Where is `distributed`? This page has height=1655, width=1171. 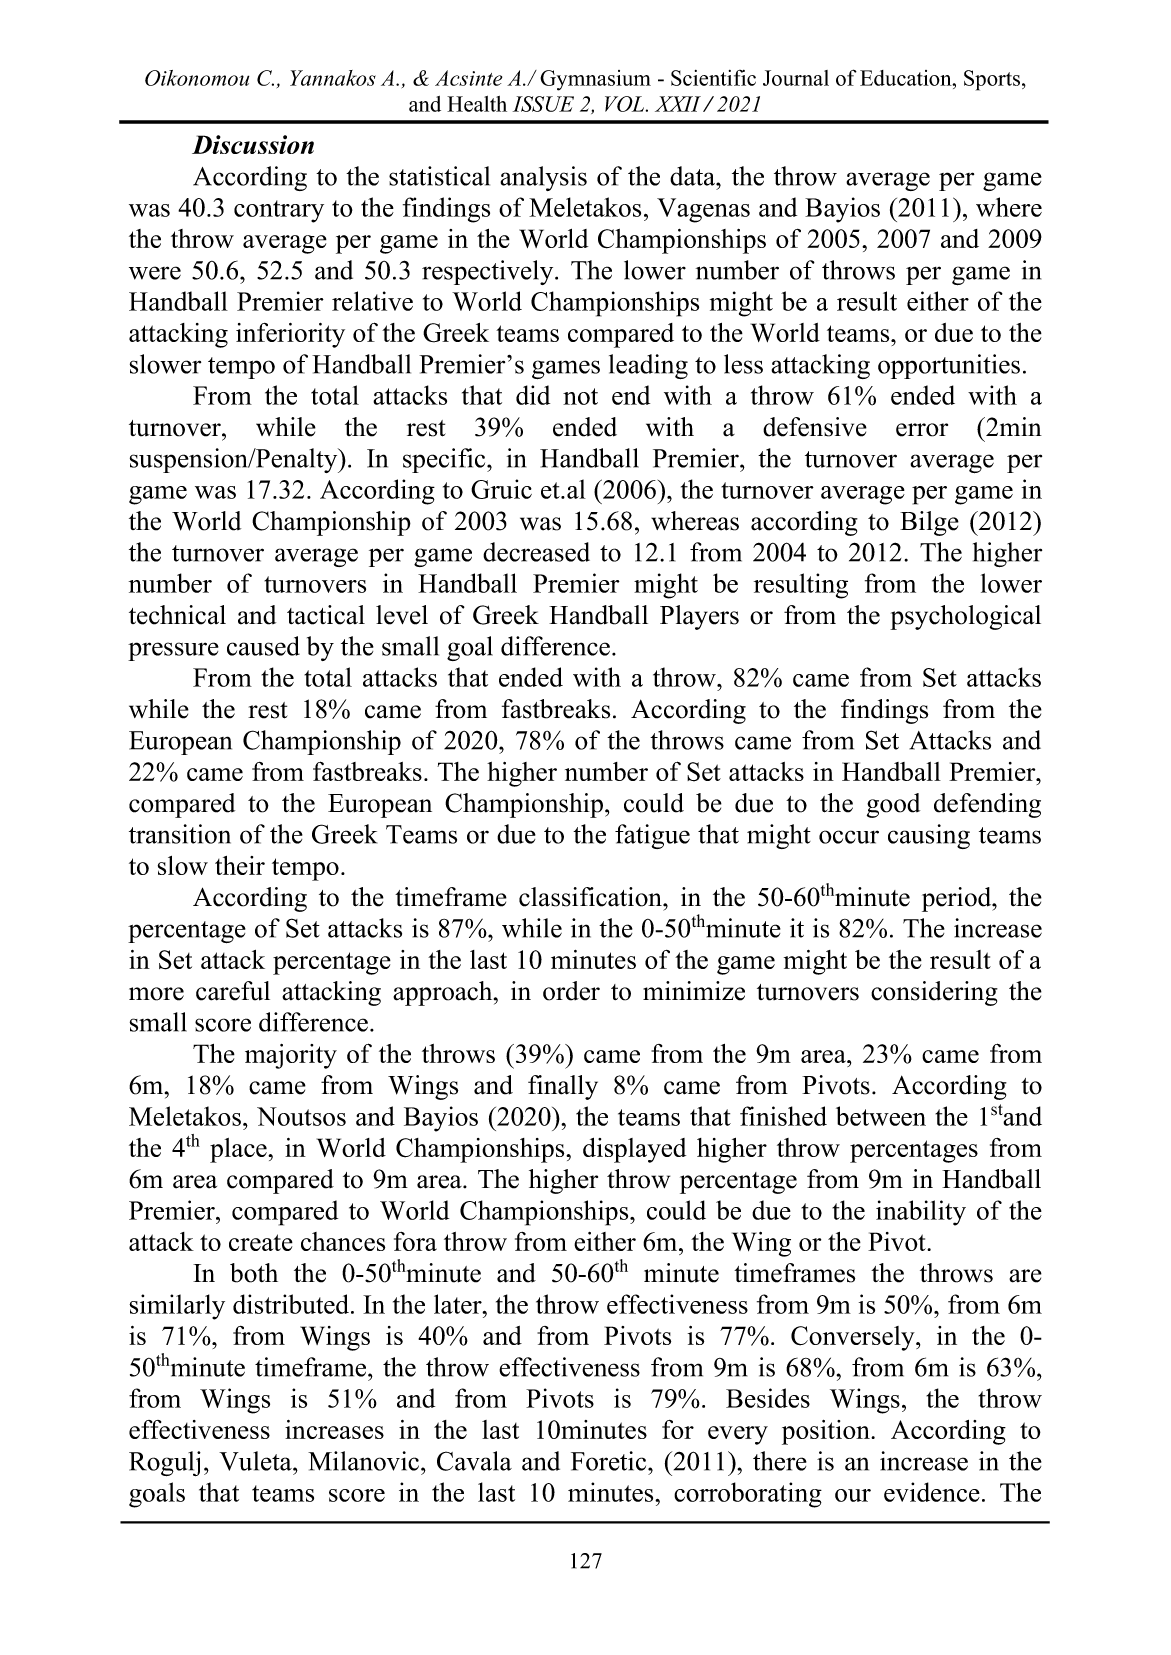
distributed is located at coordinates (292, 1304).
